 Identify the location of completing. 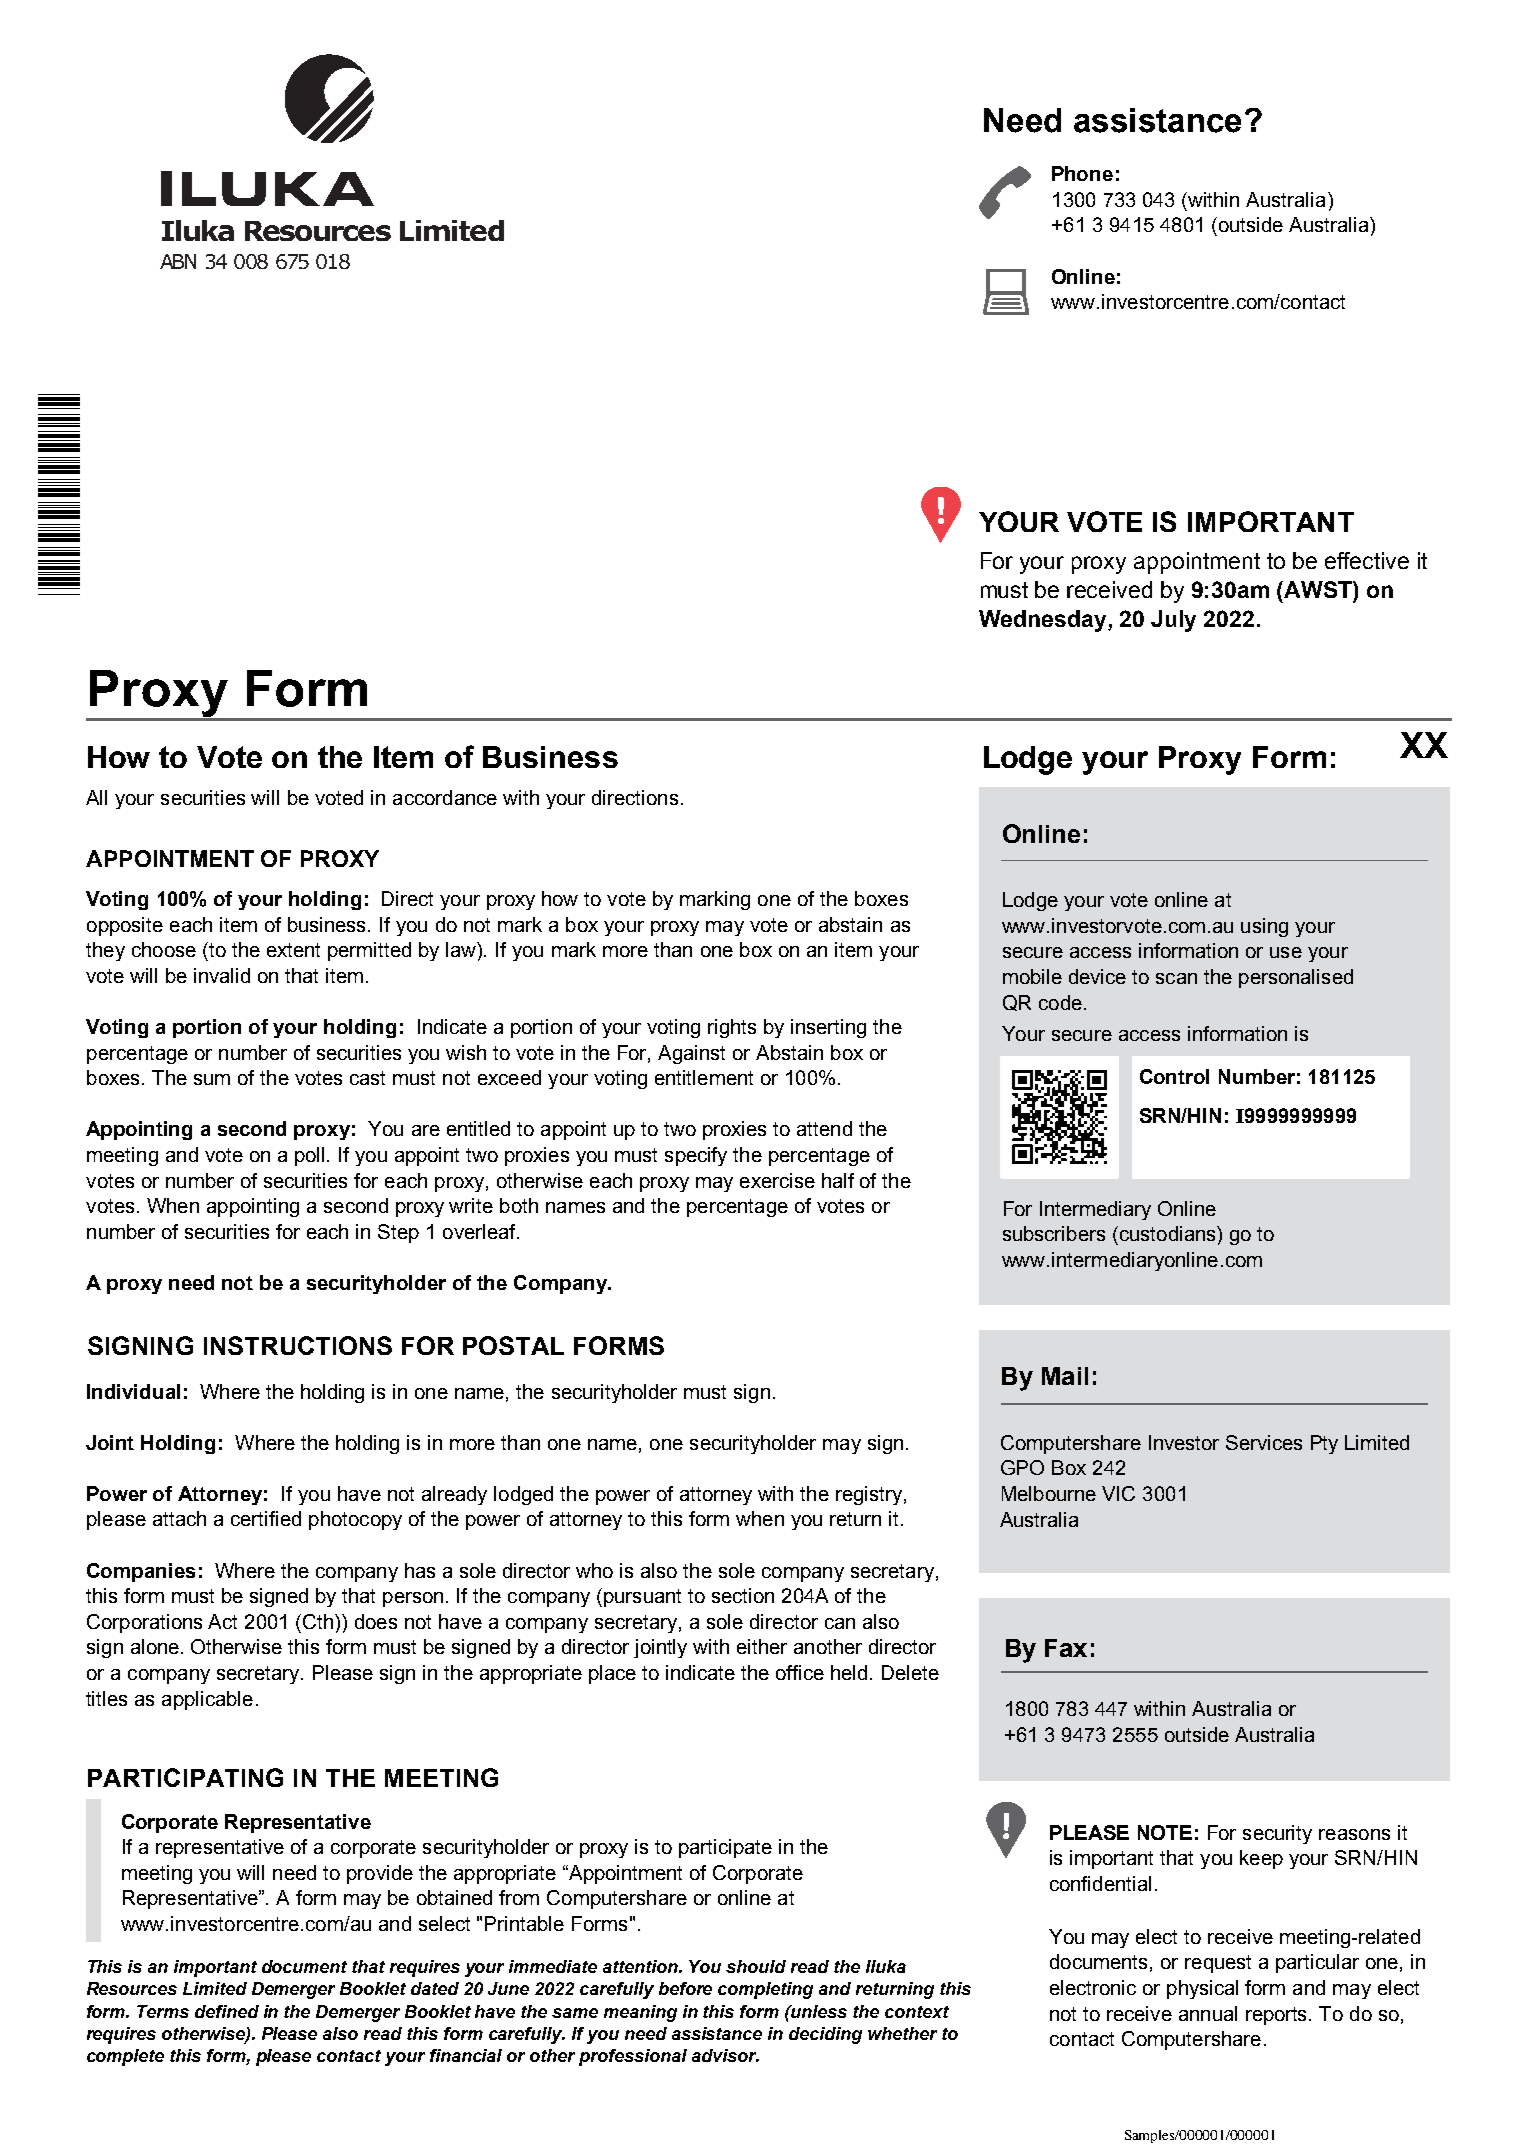
(765, 1990).
